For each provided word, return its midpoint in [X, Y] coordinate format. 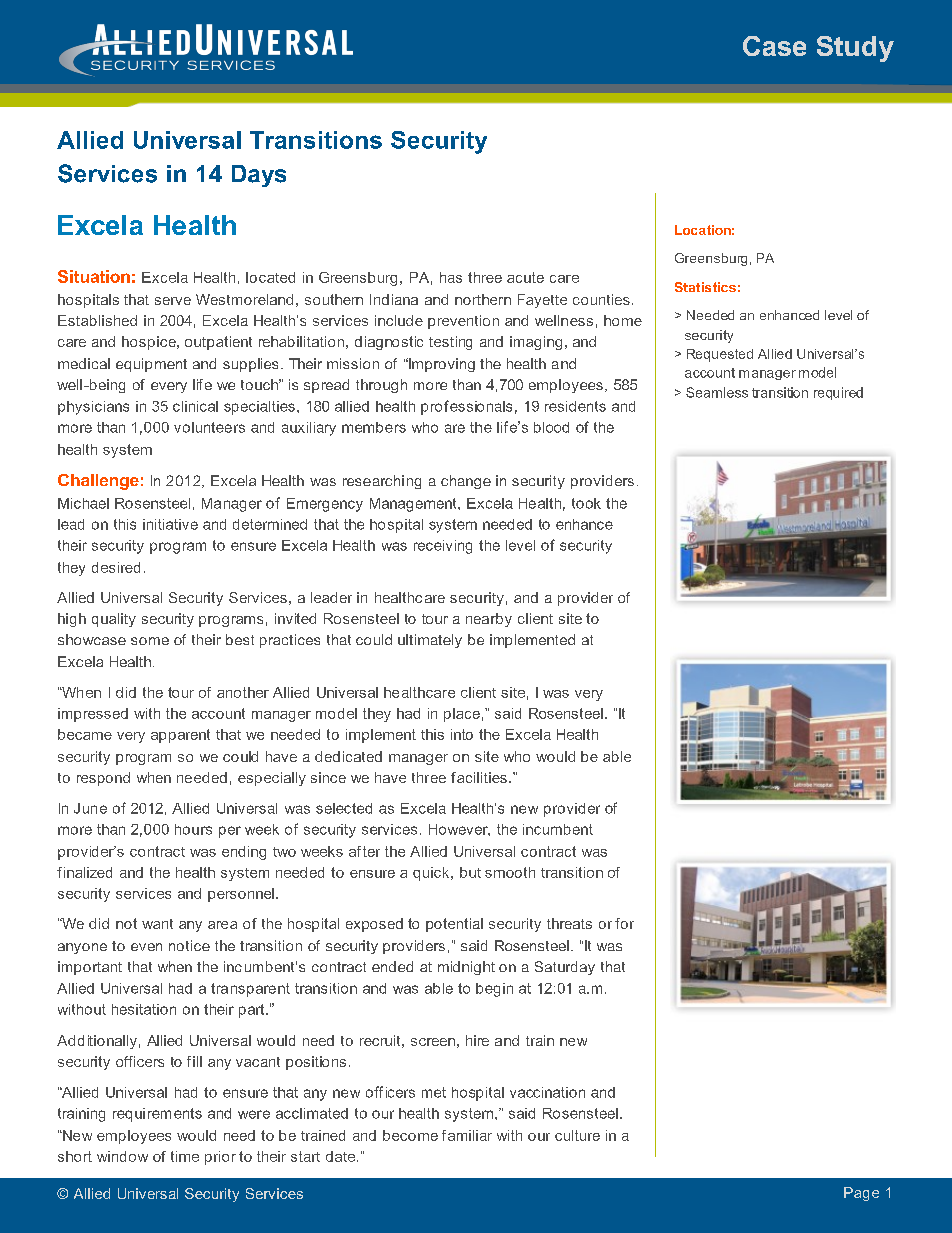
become [410, 1135]
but [470, 872]
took [586, 503]
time [185, 1156]
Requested [720, 355]
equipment [151, 365]
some [150, 641]
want [157, 924]
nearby [489, 620]
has [451, 277]
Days [259, 176]
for [624, 923]
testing [450, 343]
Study [855, 49]
